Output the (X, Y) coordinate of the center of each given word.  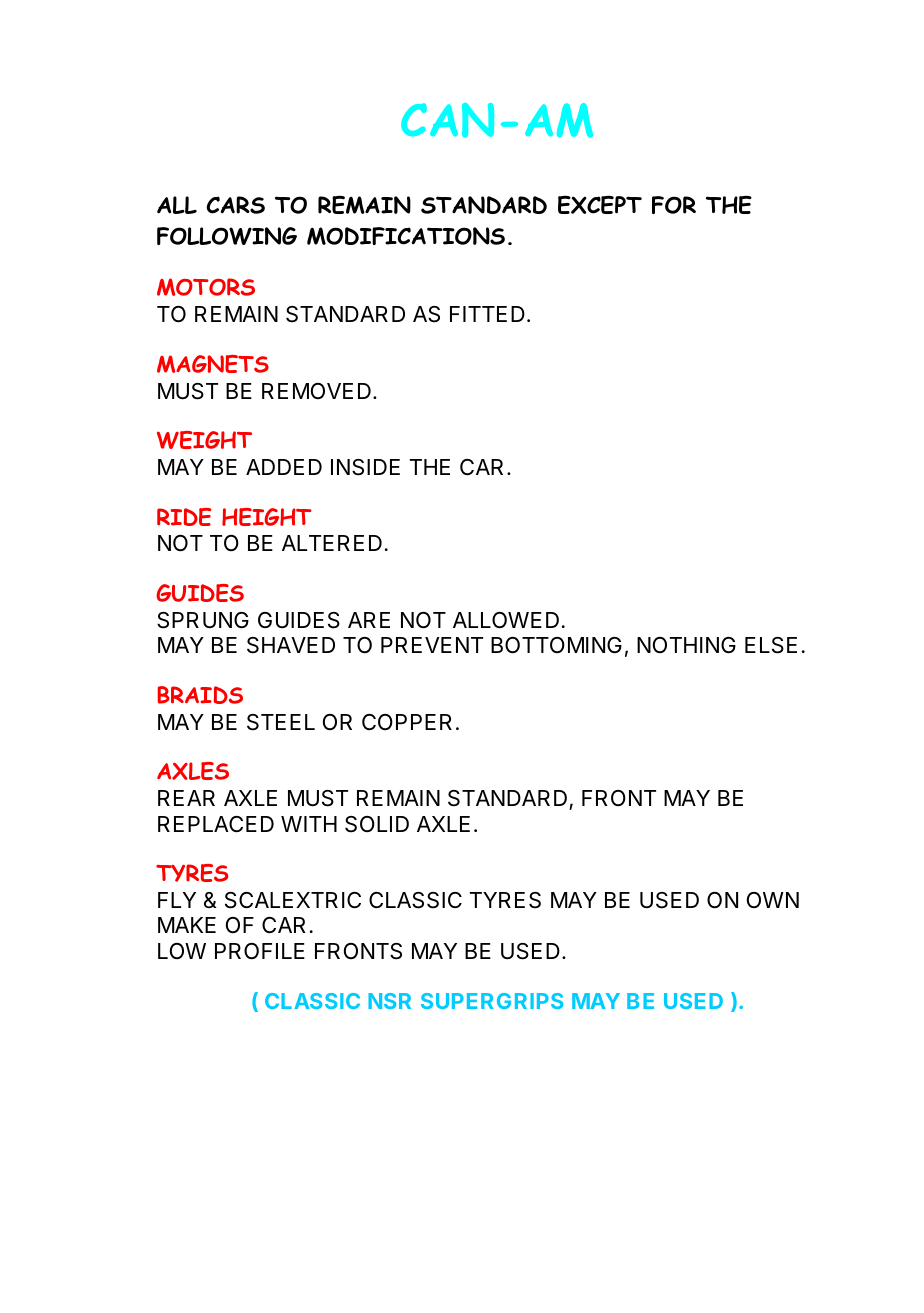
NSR (389, 1001)
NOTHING (686, 645)
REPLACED (216, 824)
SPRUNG (203, 620)
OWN (773, 900)
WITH (309, 824)
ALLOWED (506, 620)
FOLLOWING (227, 236)
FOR (674, 205)
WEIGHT (204, 440)
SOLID (377, 824)
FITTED (487, 314)
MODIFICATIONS (406, 236)
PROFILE (260, 951)
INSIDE (365, 467)
